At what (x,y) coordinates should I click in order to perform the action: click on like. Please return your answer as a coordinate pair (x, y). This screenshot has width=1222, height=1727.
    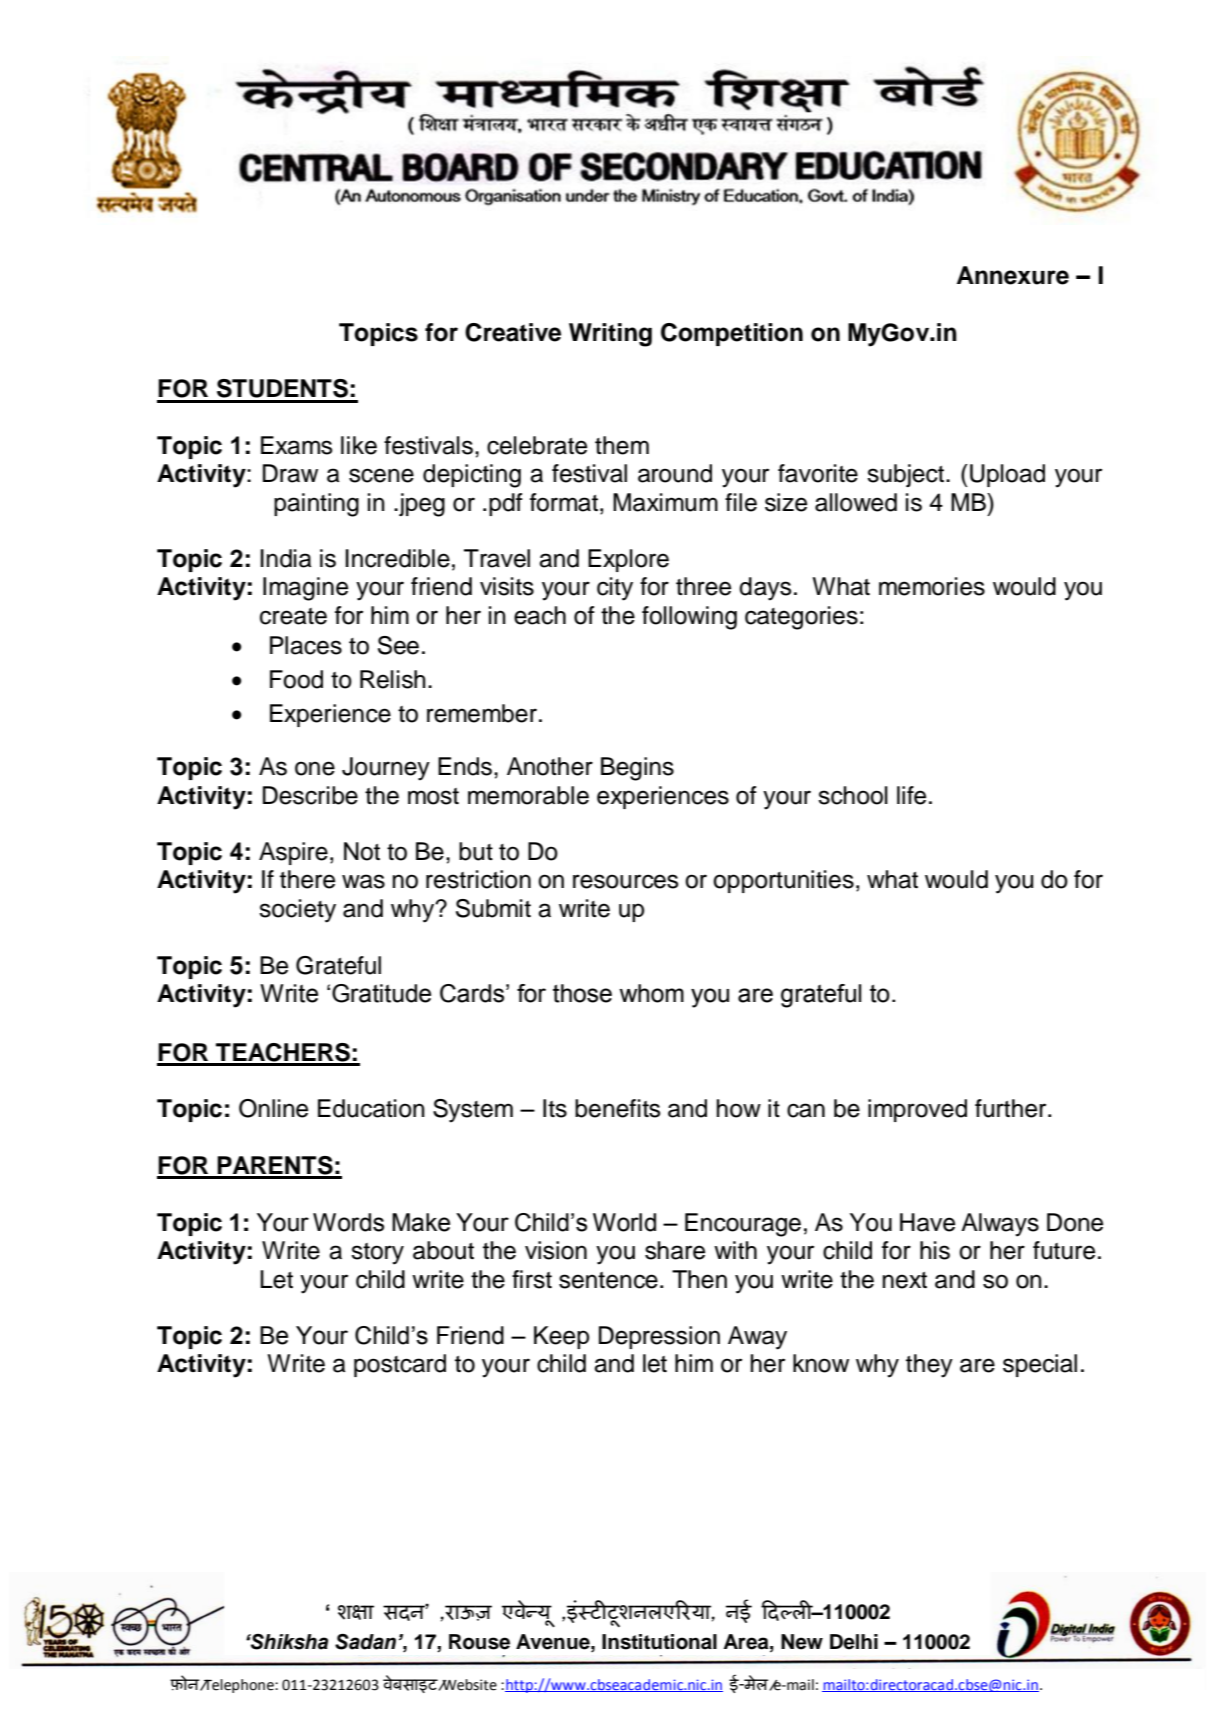
    Looking at the image, I should click on (359, 445).
